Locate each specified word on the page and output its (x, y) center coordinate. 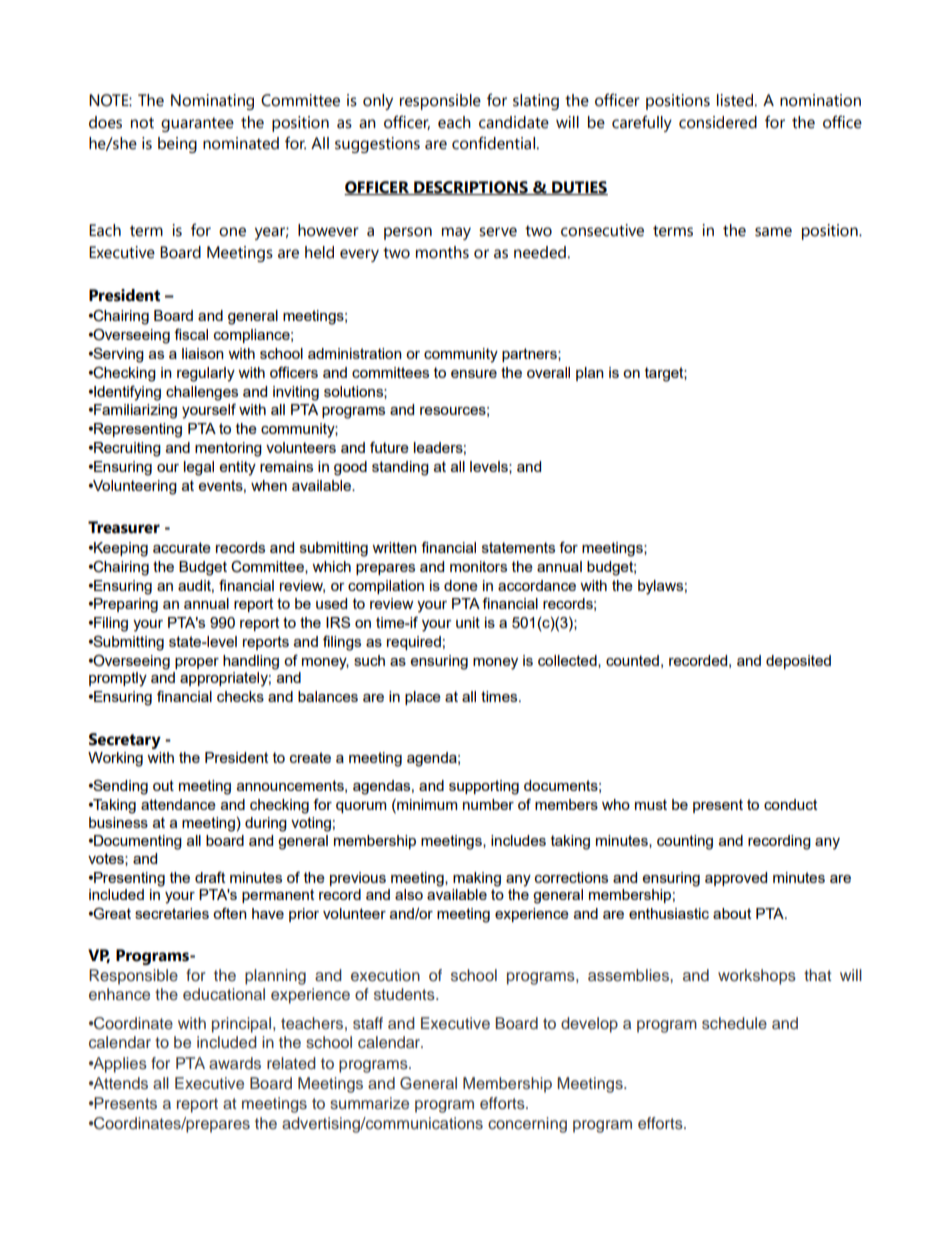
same (773, 232)
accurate (182, 547)
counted (632, 660)
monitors (478, 566)
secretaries (172, 913)
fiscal (191, 334)
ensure (474, 374)
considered (718, 122)
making (477, 879)
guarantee (197, 124)
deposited (798, 662)
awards (235, 1063)
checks (240, 696)
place (423, 698)
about (732, 913)
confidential (493, 143)
